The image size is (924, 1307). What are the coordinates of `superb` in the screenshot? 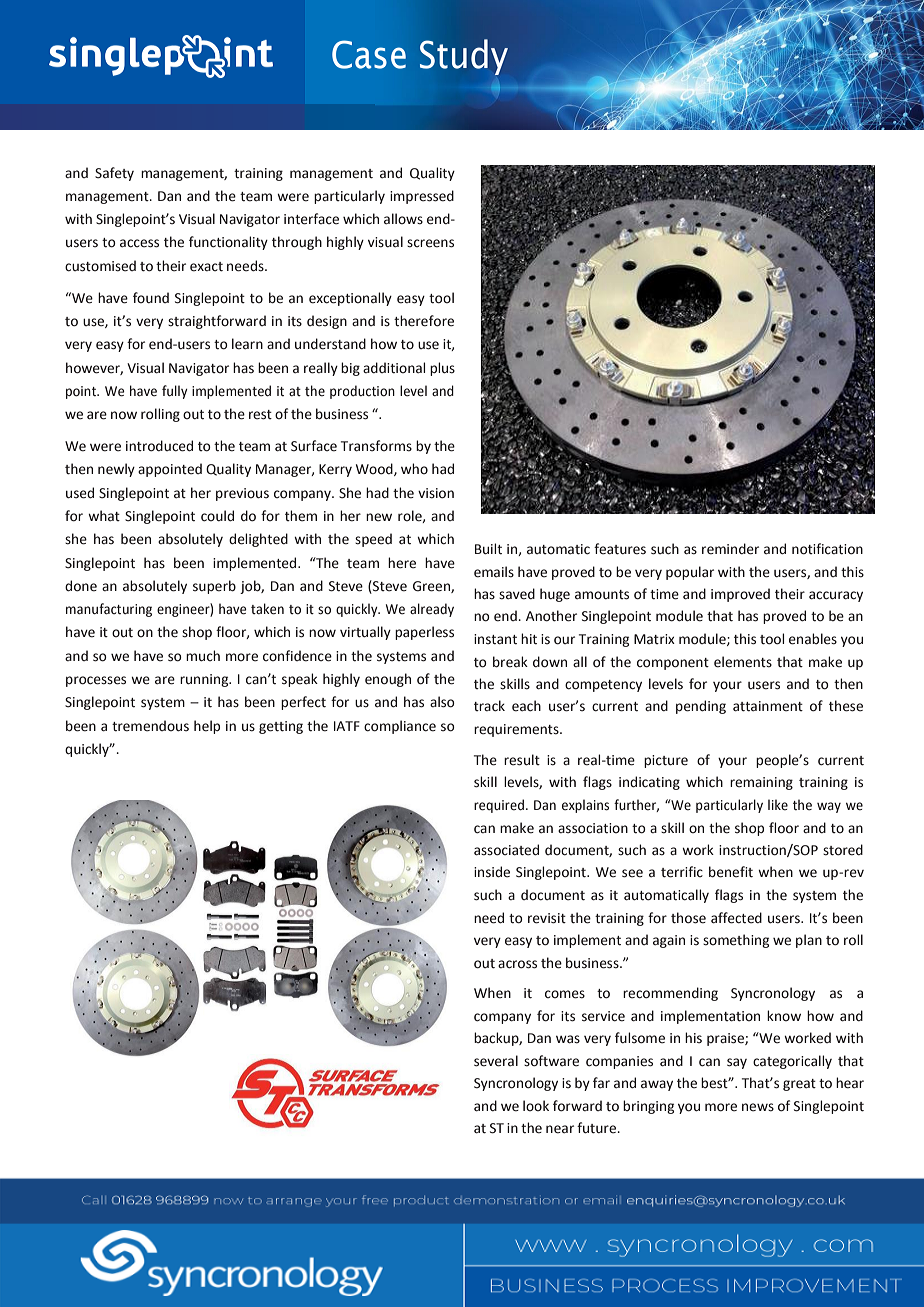 It's located at (214, 587).
